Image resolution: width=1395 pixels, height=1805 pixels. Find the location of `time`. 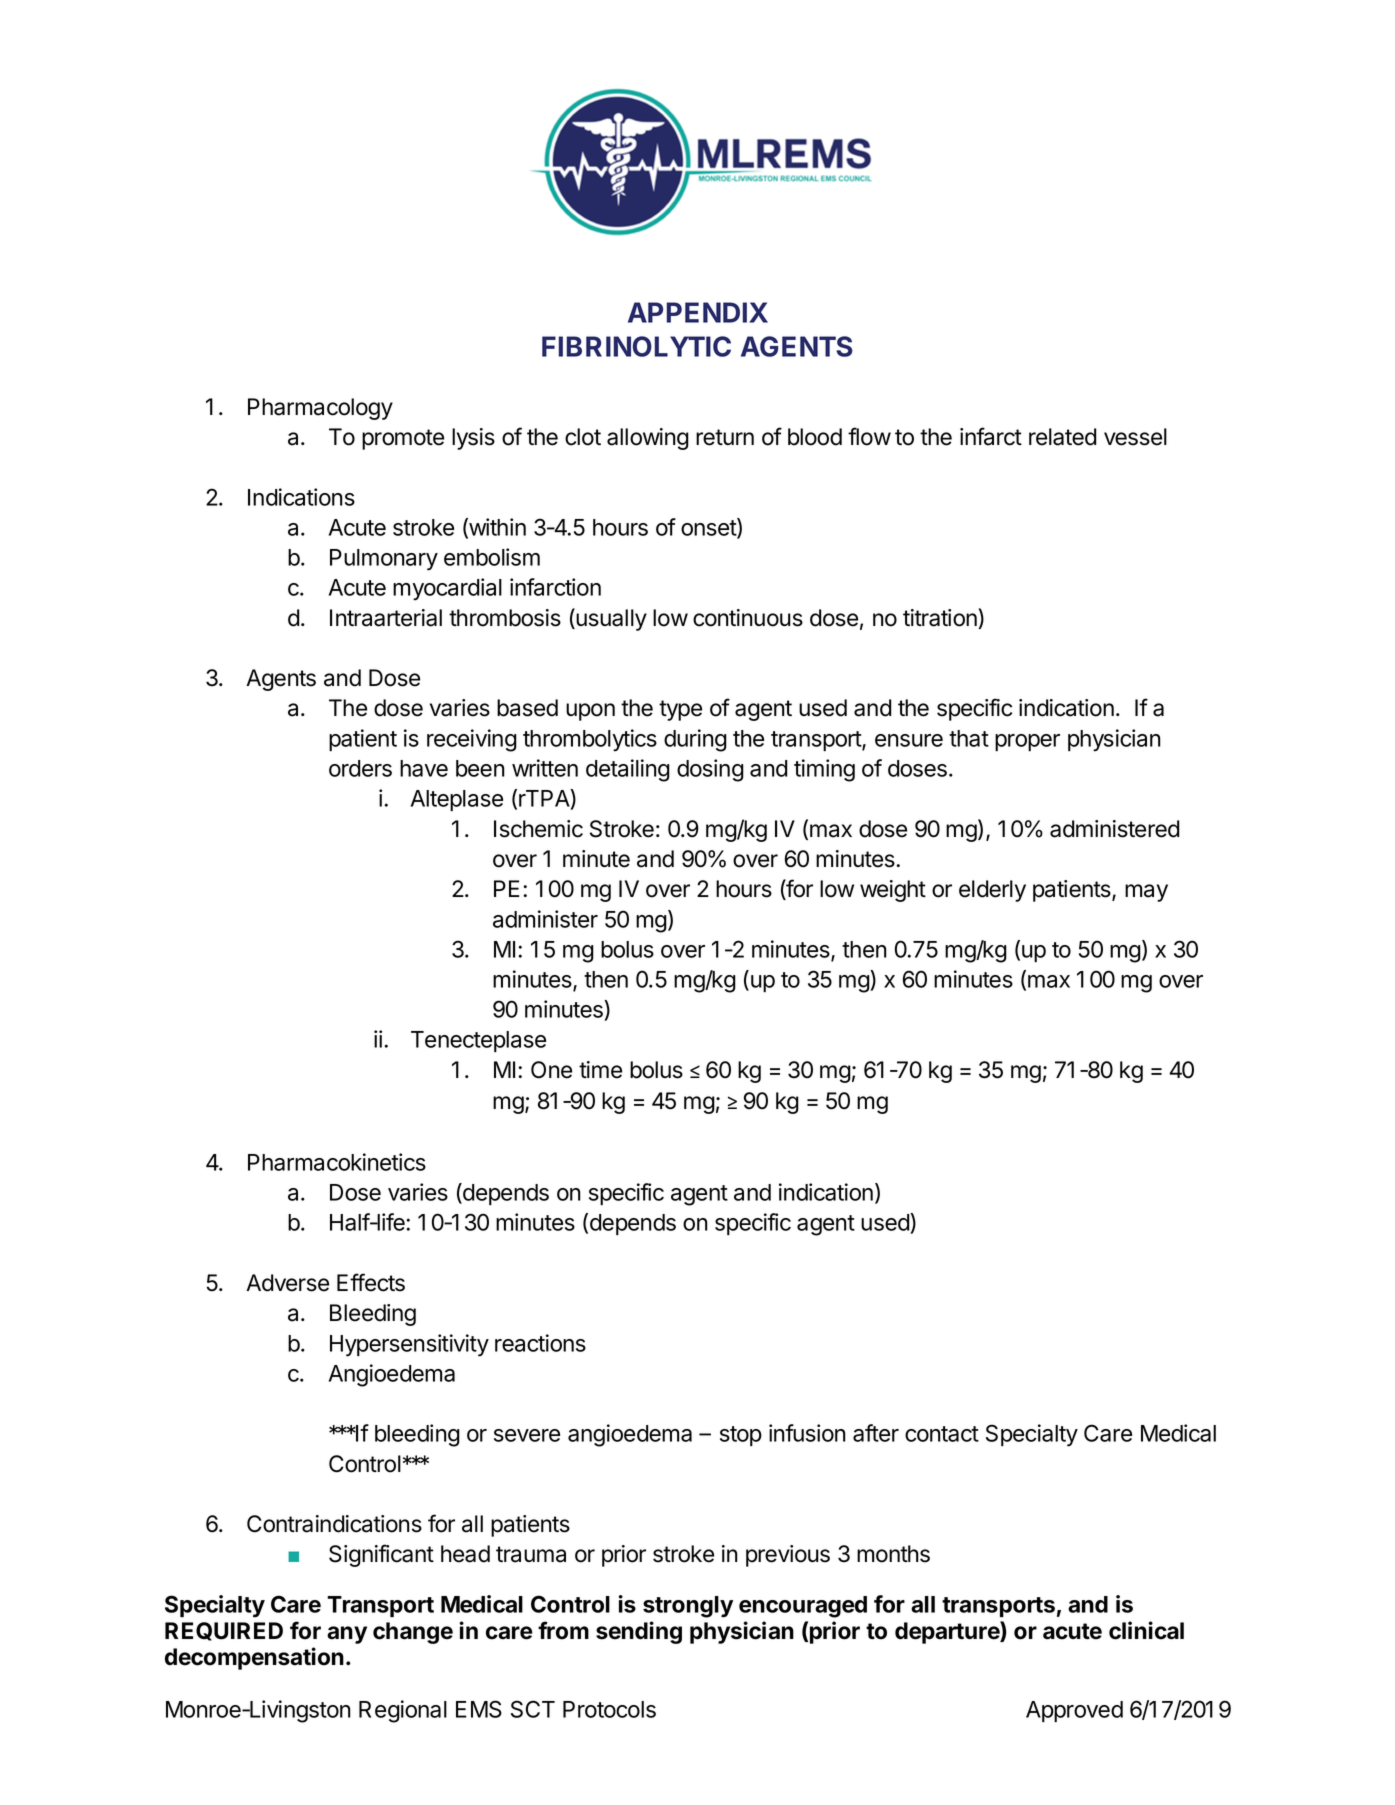

time is located at coordinates (600, 1070).
